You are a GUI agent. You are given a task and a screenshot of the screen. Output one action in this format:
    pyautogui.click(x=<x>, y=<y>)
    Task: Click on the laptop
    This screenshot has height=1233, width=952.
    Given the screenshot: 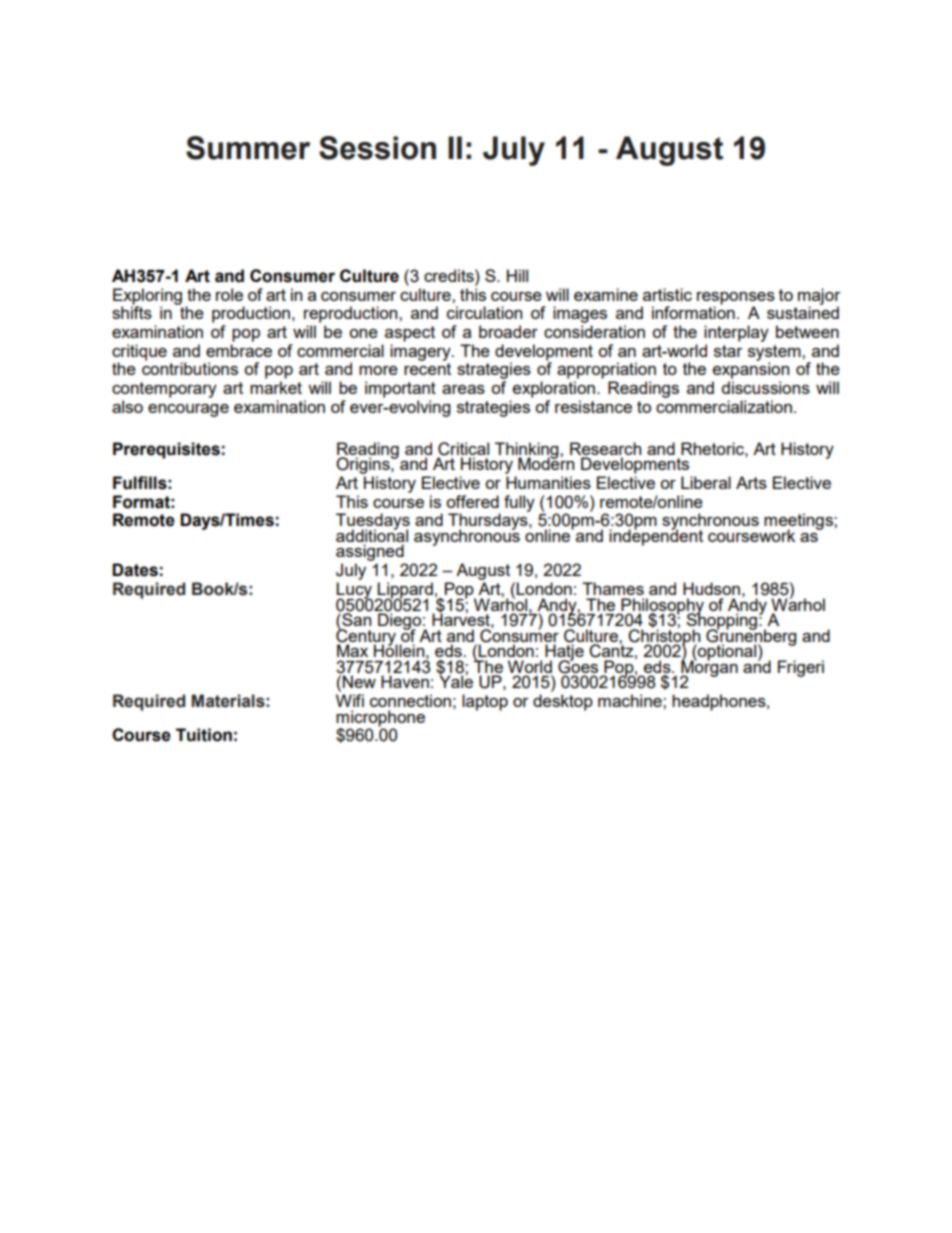 What is the action you would take?
    pyautogui.click(x=485, y=702)
